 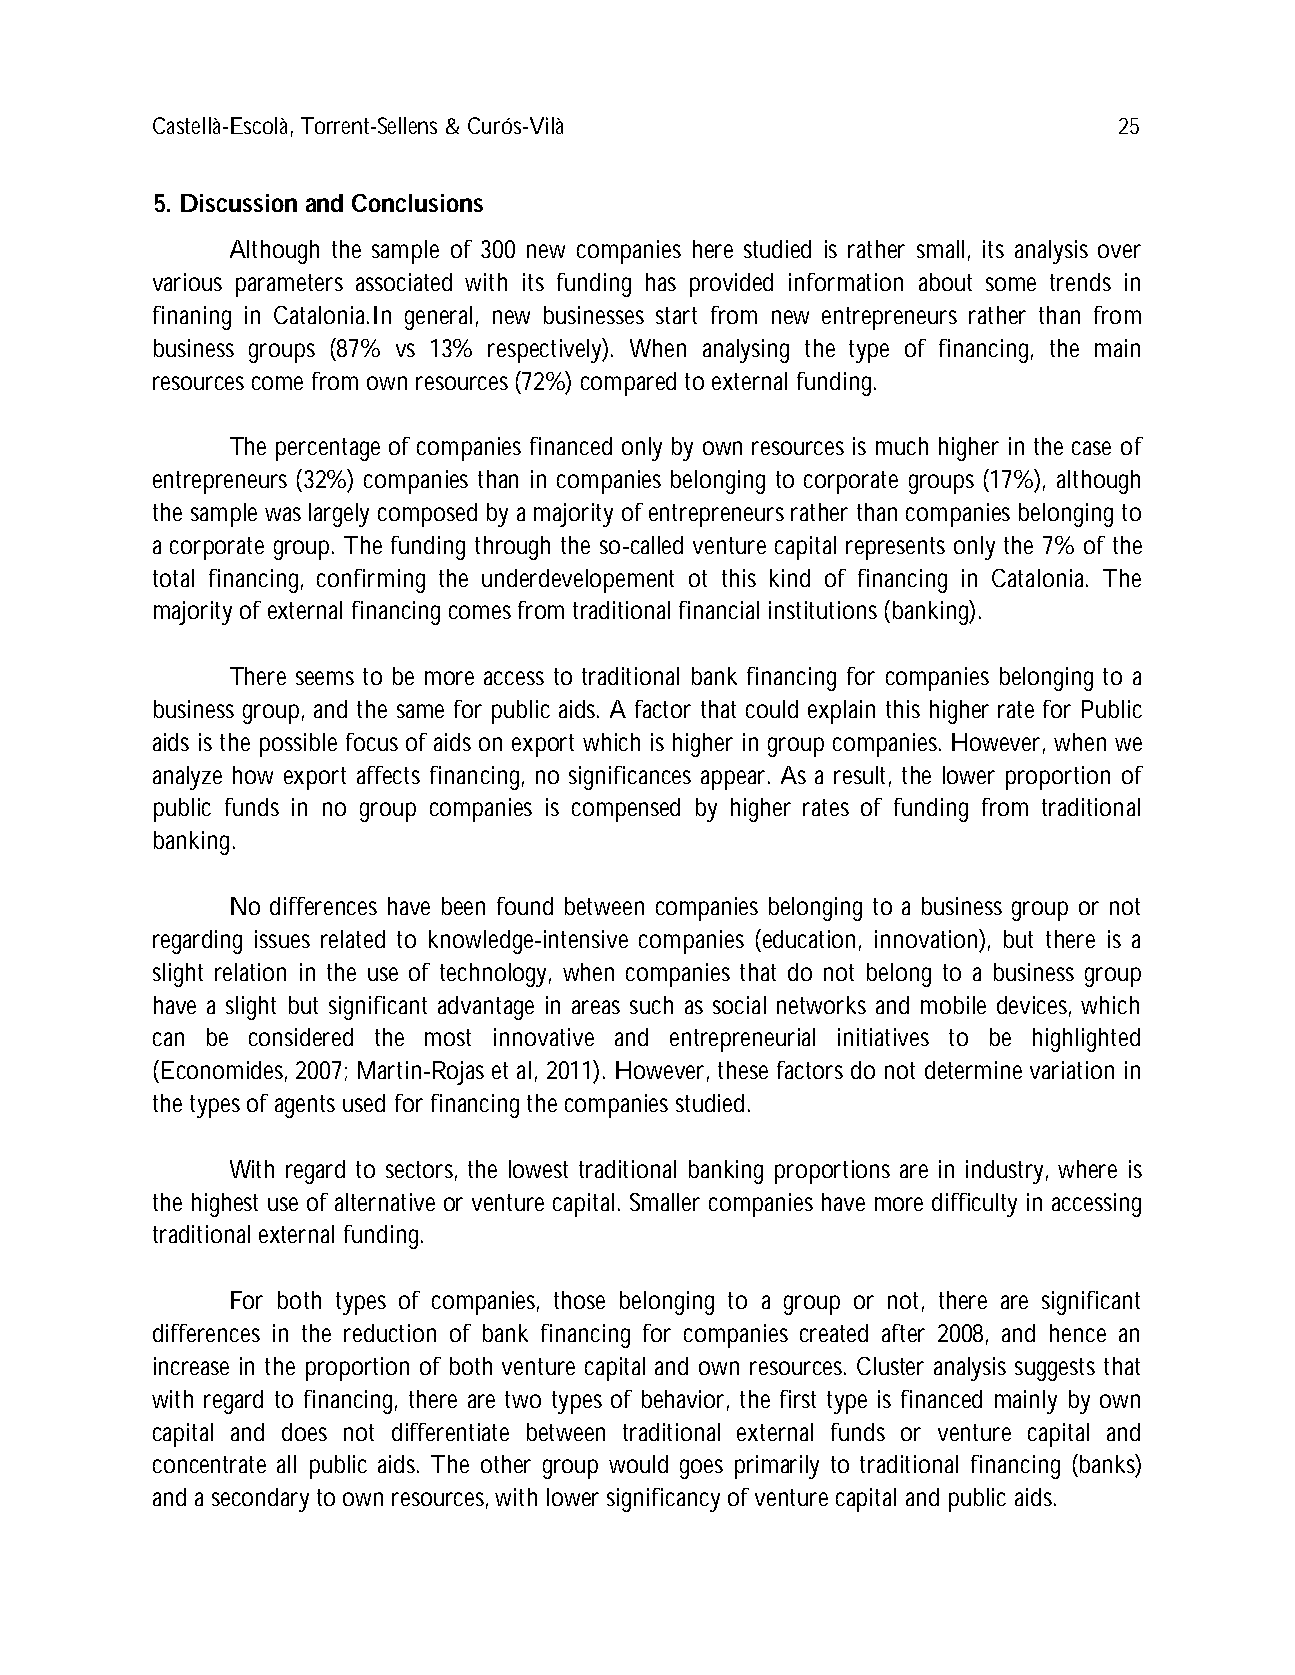 What do you see at coordinates (289, 285) in the screenshot?
I see `parameters` at bounding box center [289, 285].
